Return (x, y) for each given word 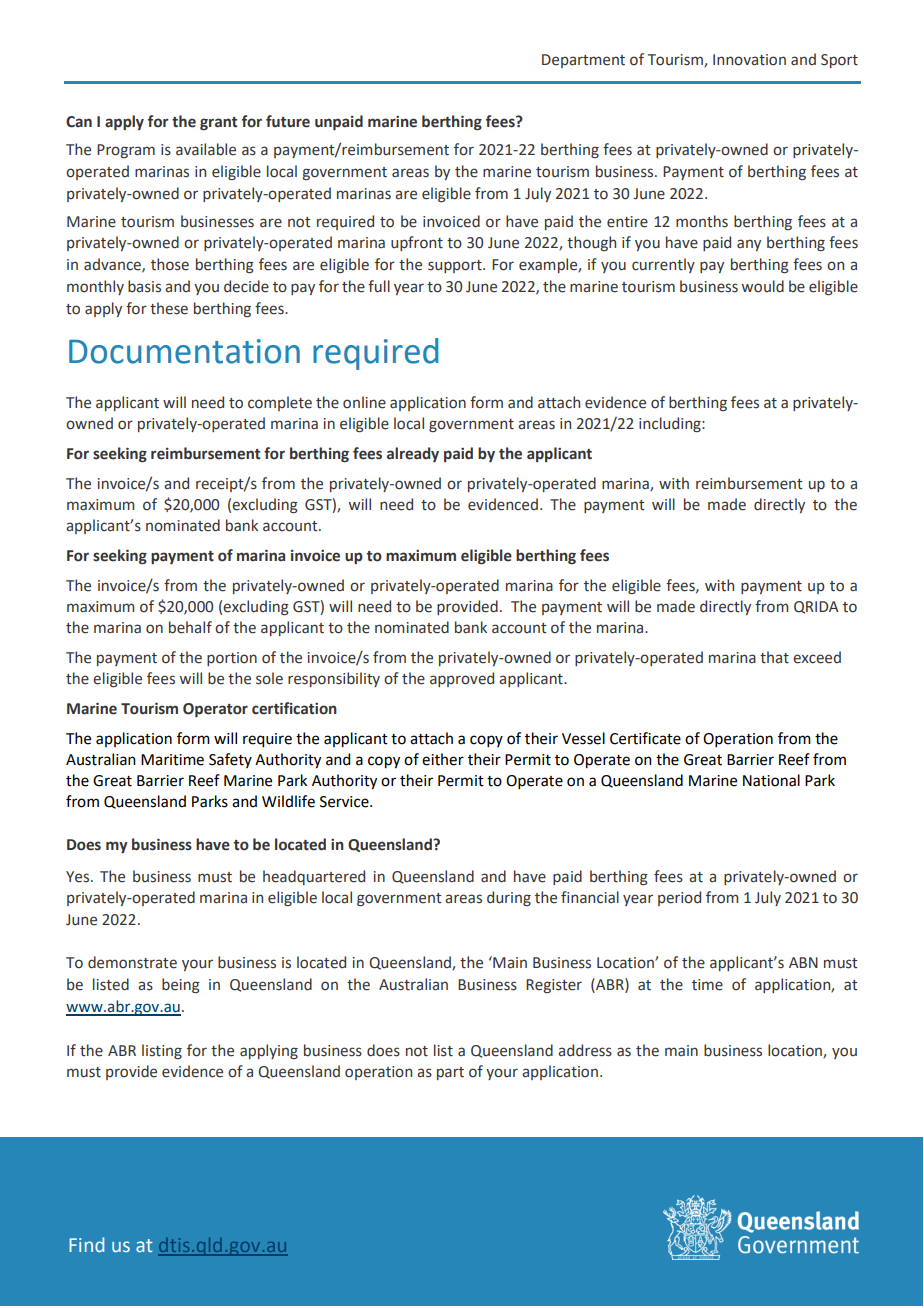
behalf (190, 627)
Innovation (749, 60)
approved (462, 679)
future (288, 121)
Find (86, 1244)
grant (218, 123)
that (774, 657)
